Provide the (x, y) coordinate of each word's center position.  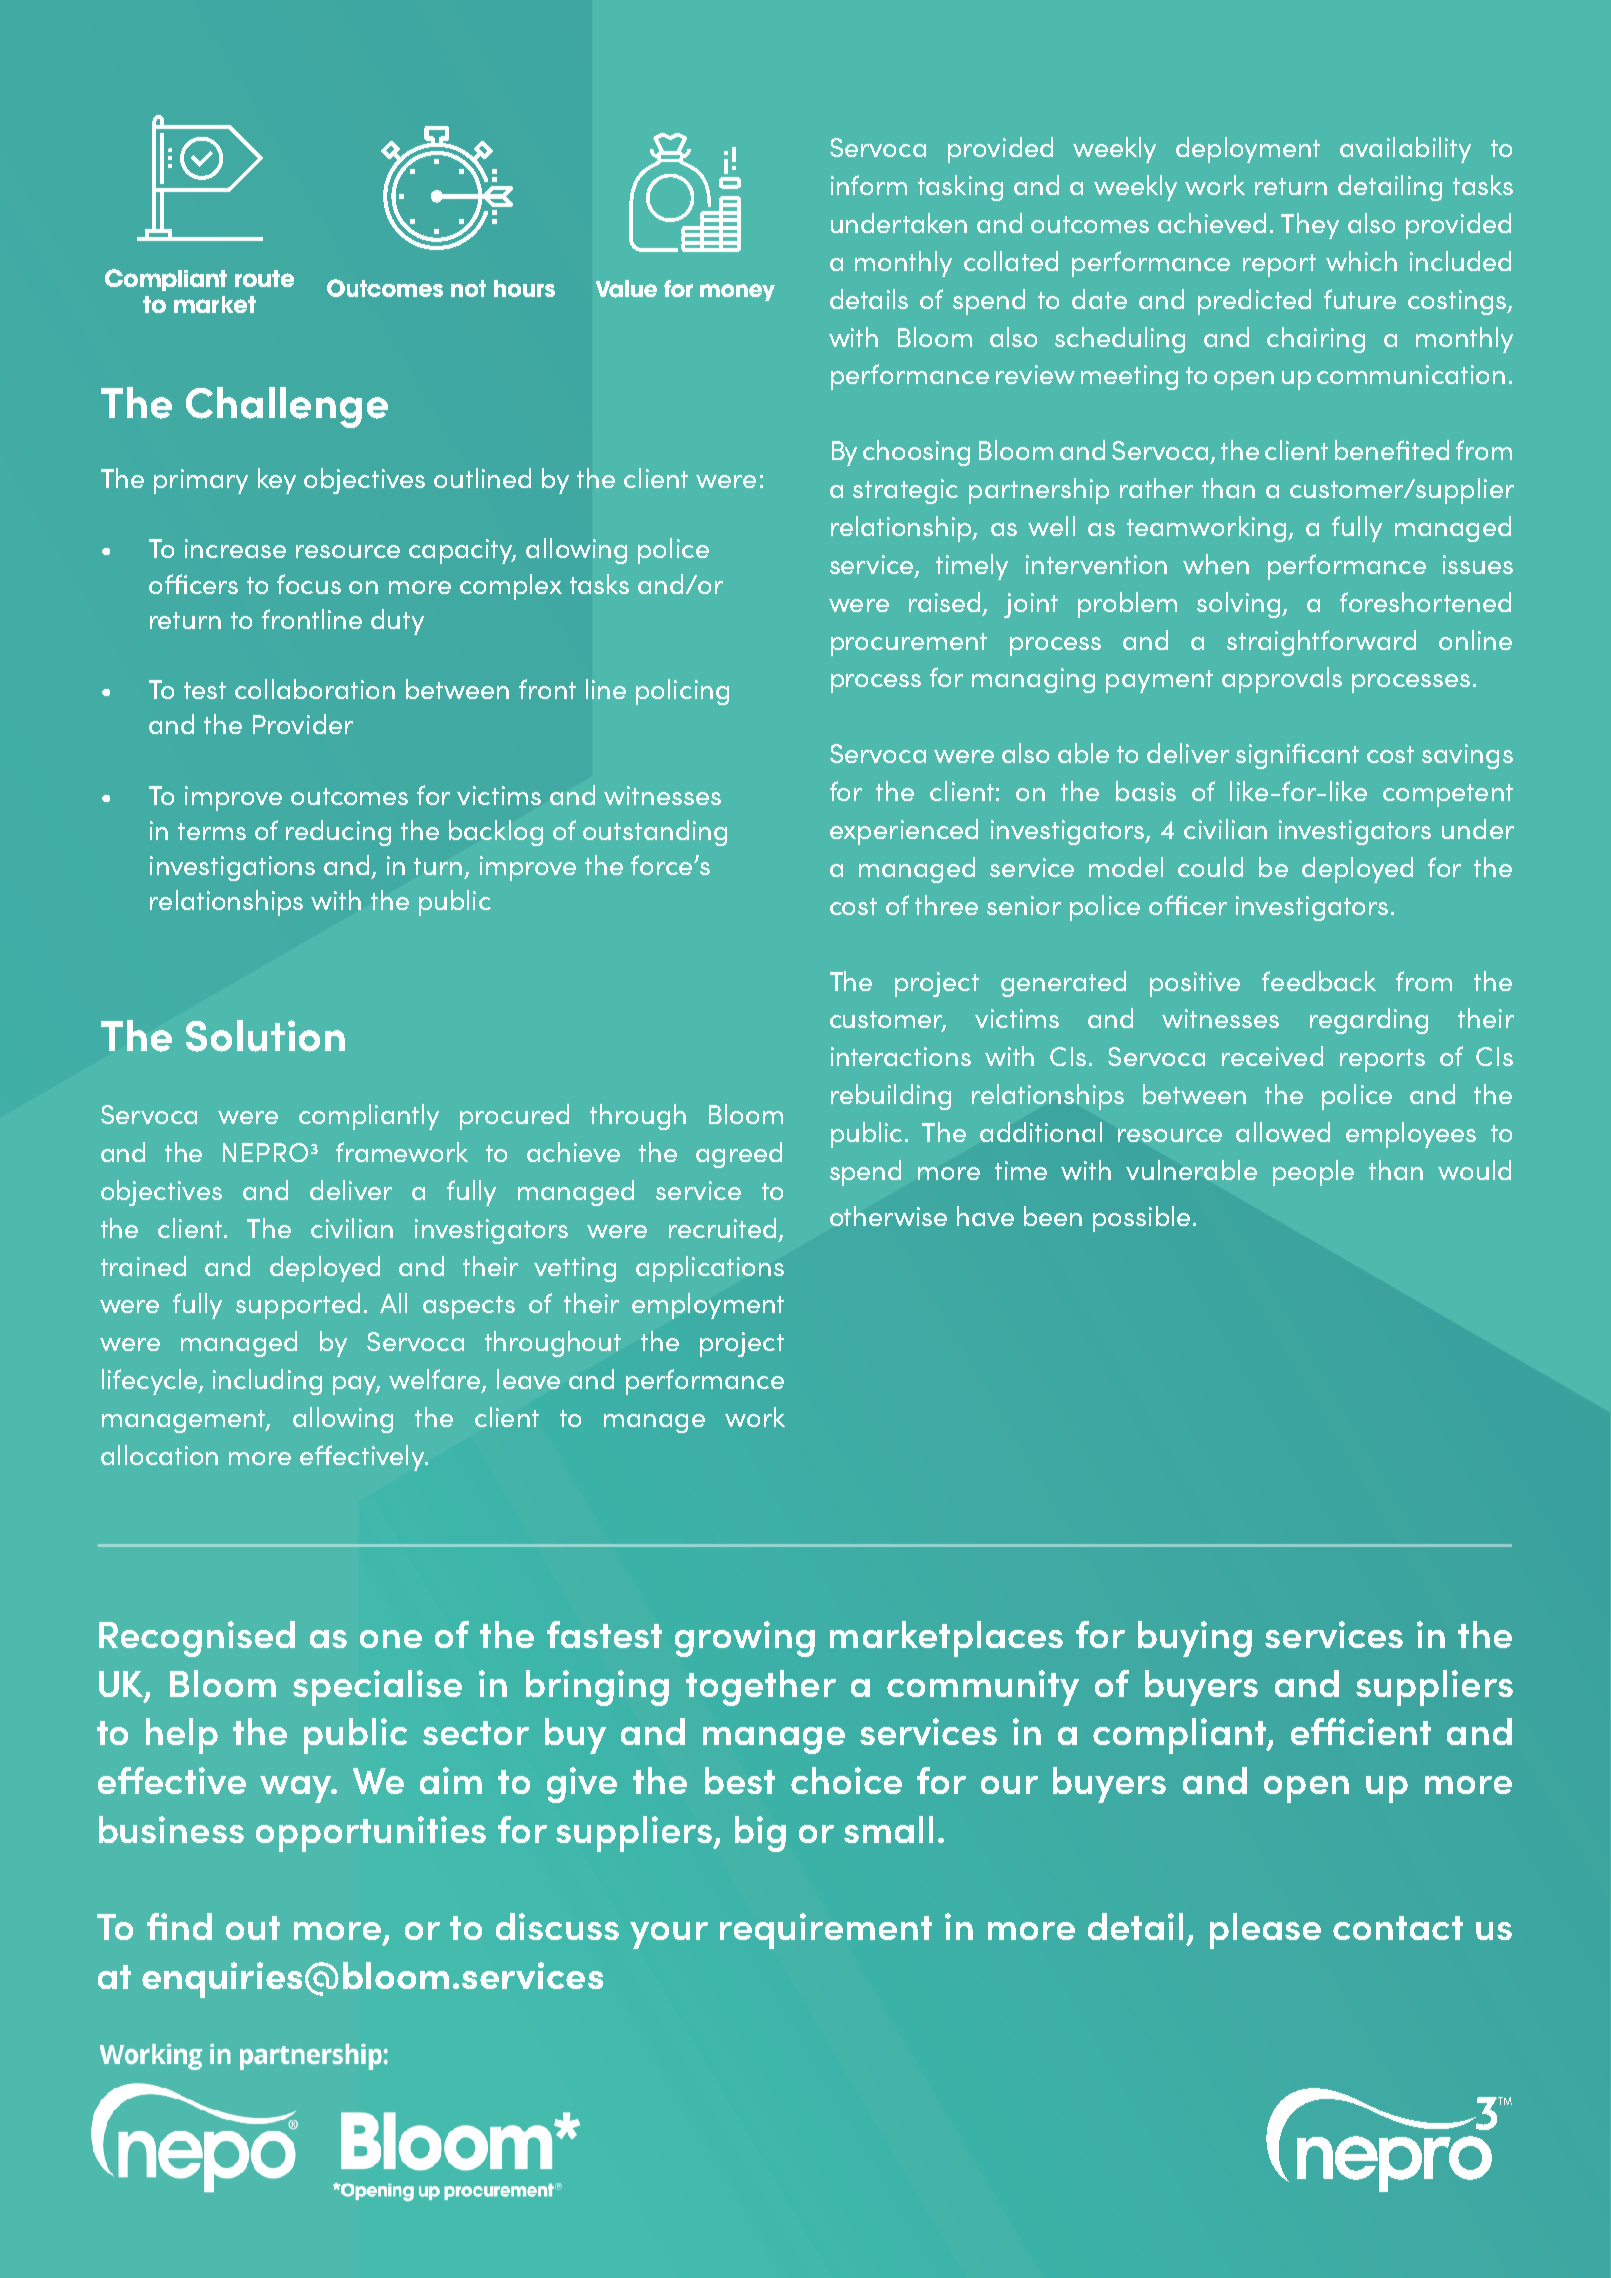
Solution (265, 1036)
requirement (826, 1931)
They (1310, 226)
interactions (901, 1056)
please (1265, 1931)
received (1272, 1056)
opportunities (371, 1834)
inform (869, 185)
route (264, 278)
